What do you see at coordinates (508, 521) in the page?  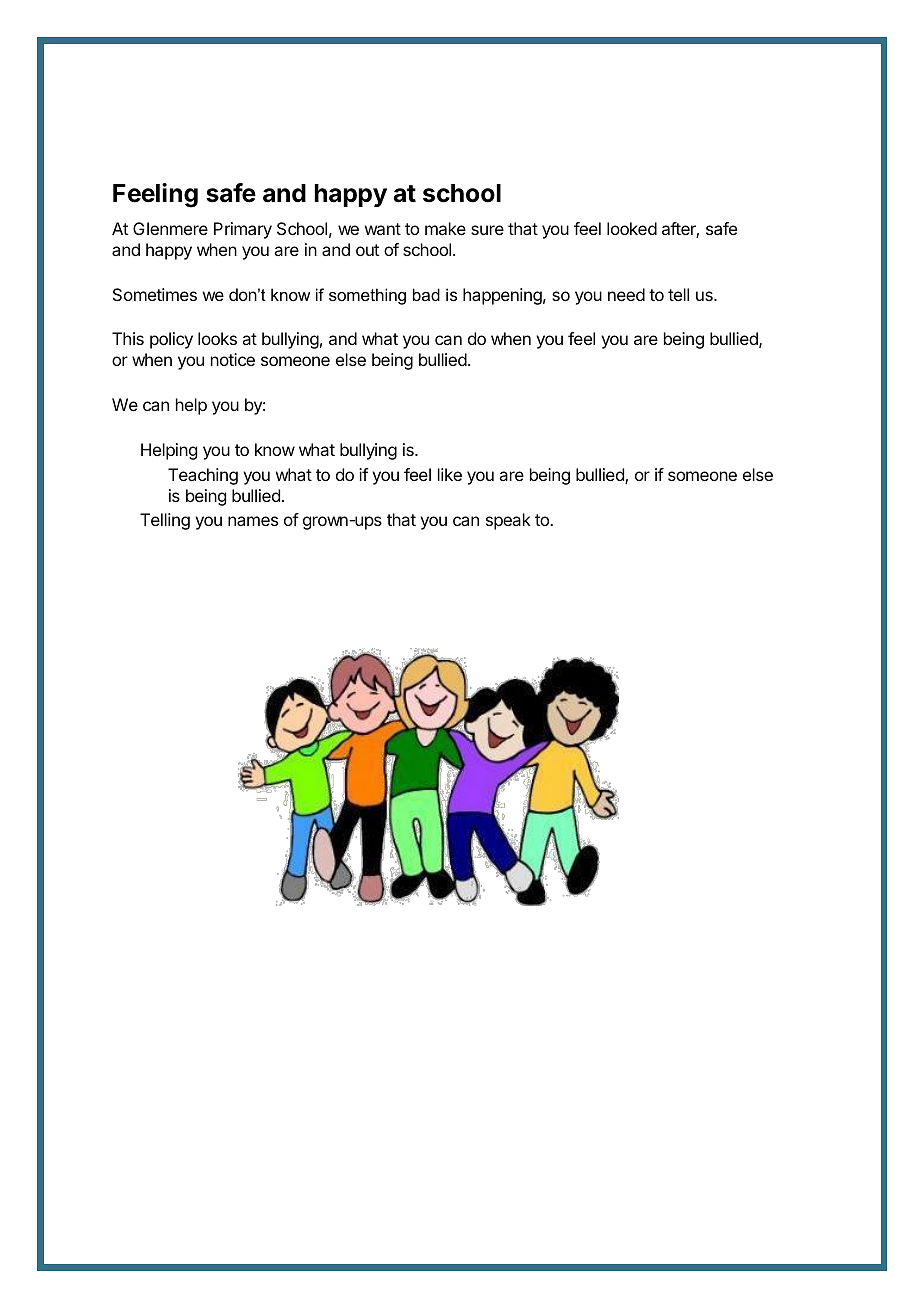 I see `speak` at bounding box center [508, 521].
